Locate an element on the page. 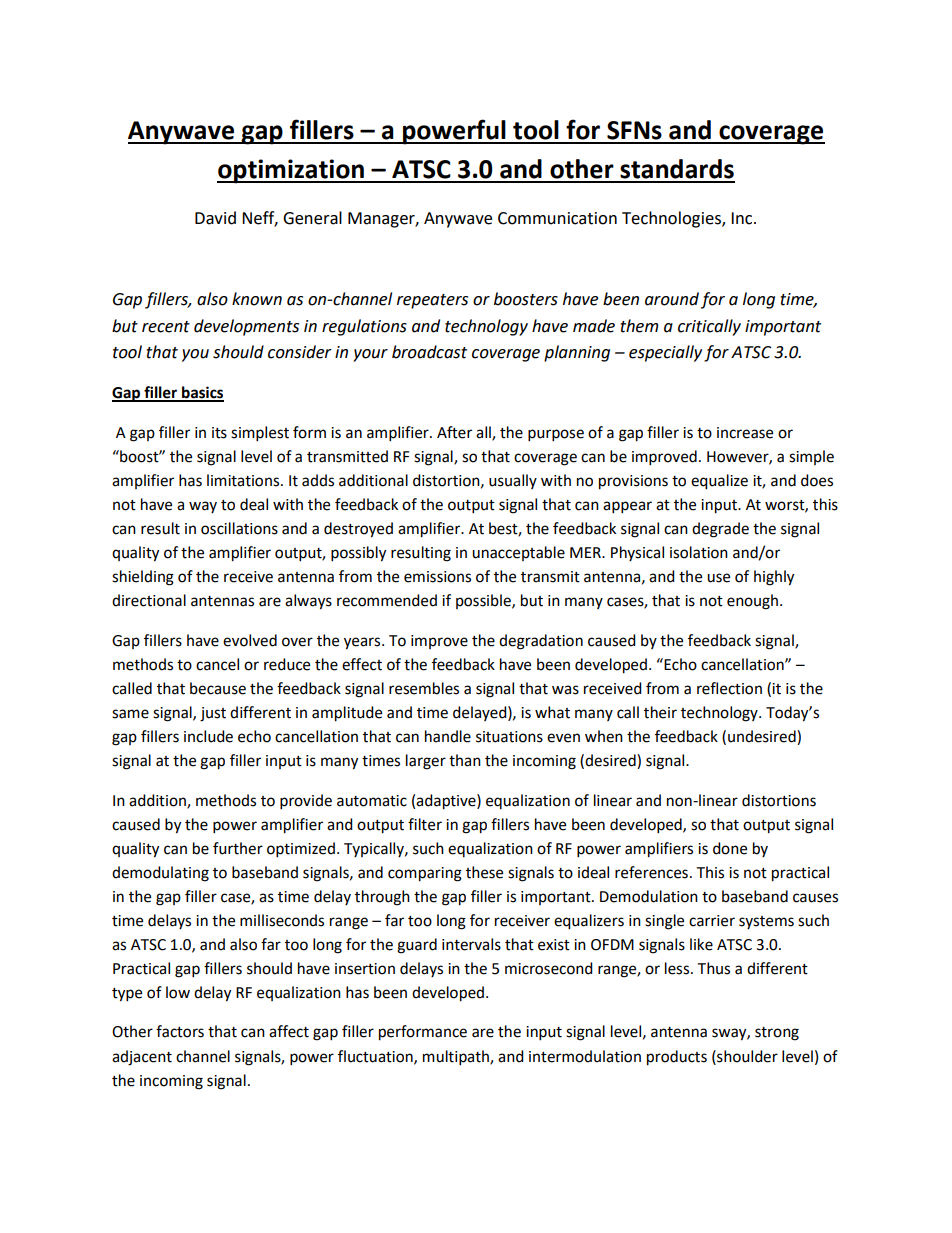 Image resolution: width=952 pixels, height=1233 pixels. Technologies is located at coordinates (672, 219).
